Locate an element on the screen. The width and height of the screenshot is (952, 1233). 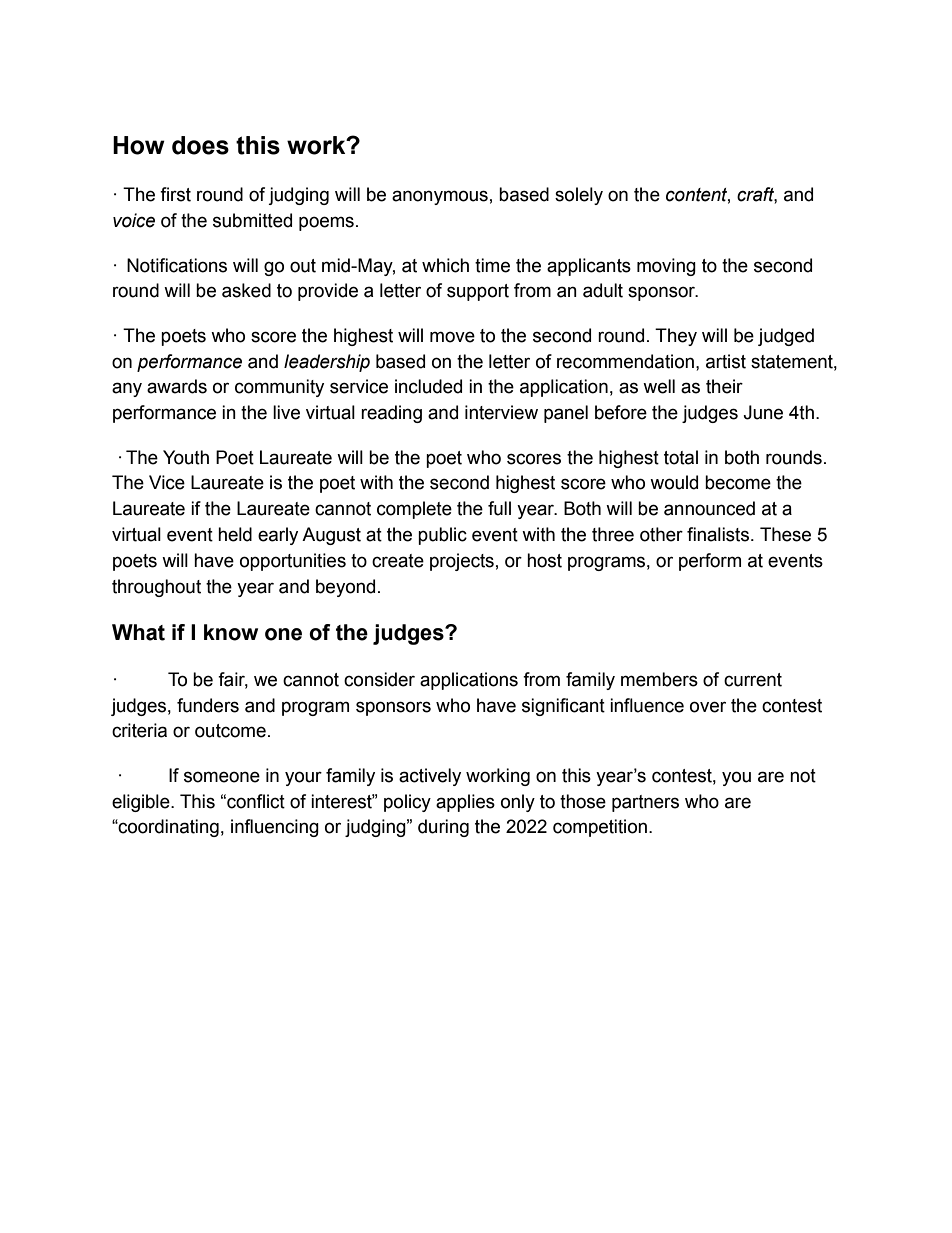
someone is located at coordinates (222, 777).
